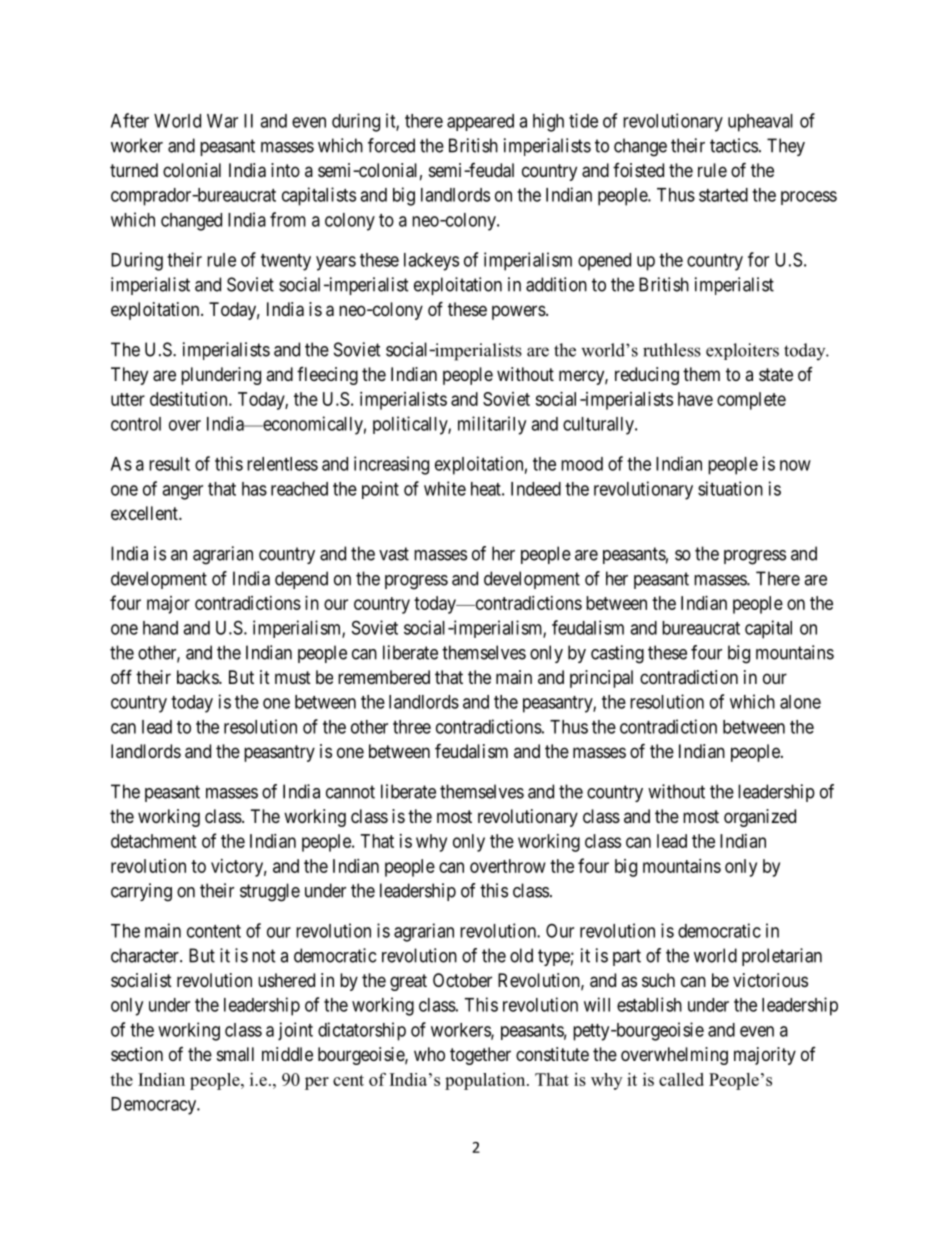 This document has width=952, height=1233. I want to click on complete, so click(751, 401).
